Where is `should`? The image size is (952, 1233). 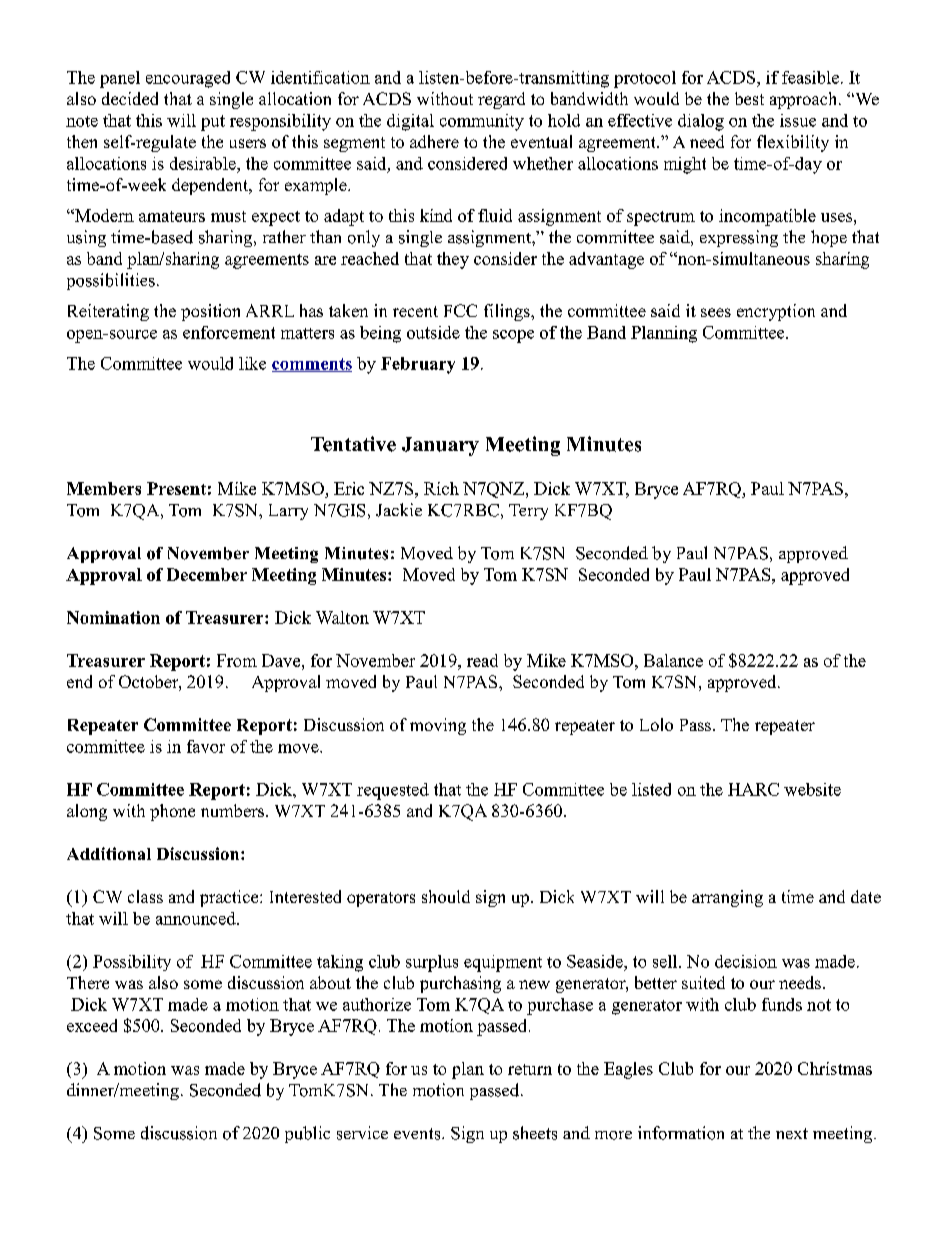
should is located at coordinates (446, 896).
